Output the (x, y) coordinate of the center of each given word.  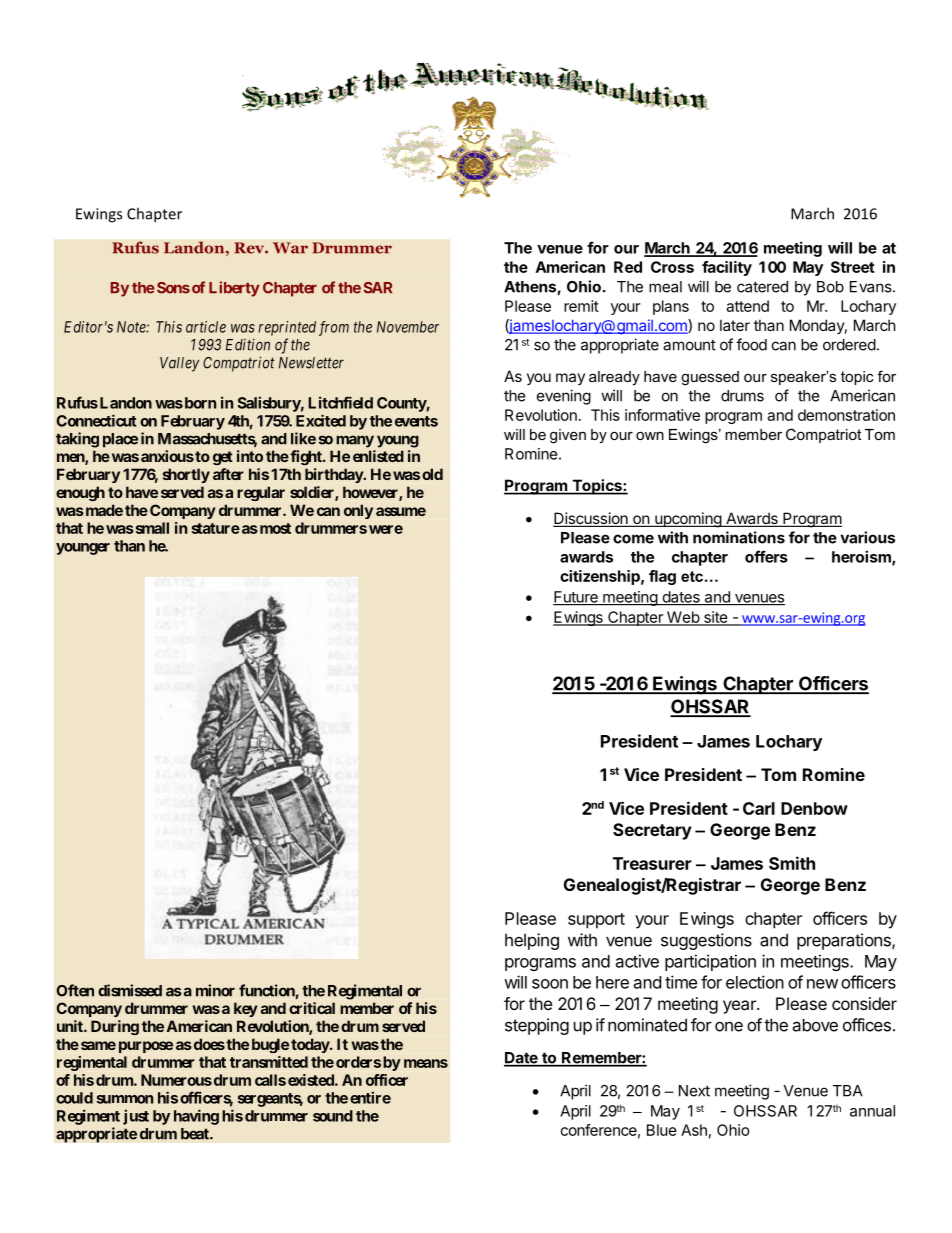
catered (762, 287)
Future (576, 598)
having (196, 1117)
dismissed (130, 990)
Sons (173, 288)
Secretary (652, 831)
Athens (531, 288)
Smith (792, 863)
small (151, 528)
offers (766, 556)
